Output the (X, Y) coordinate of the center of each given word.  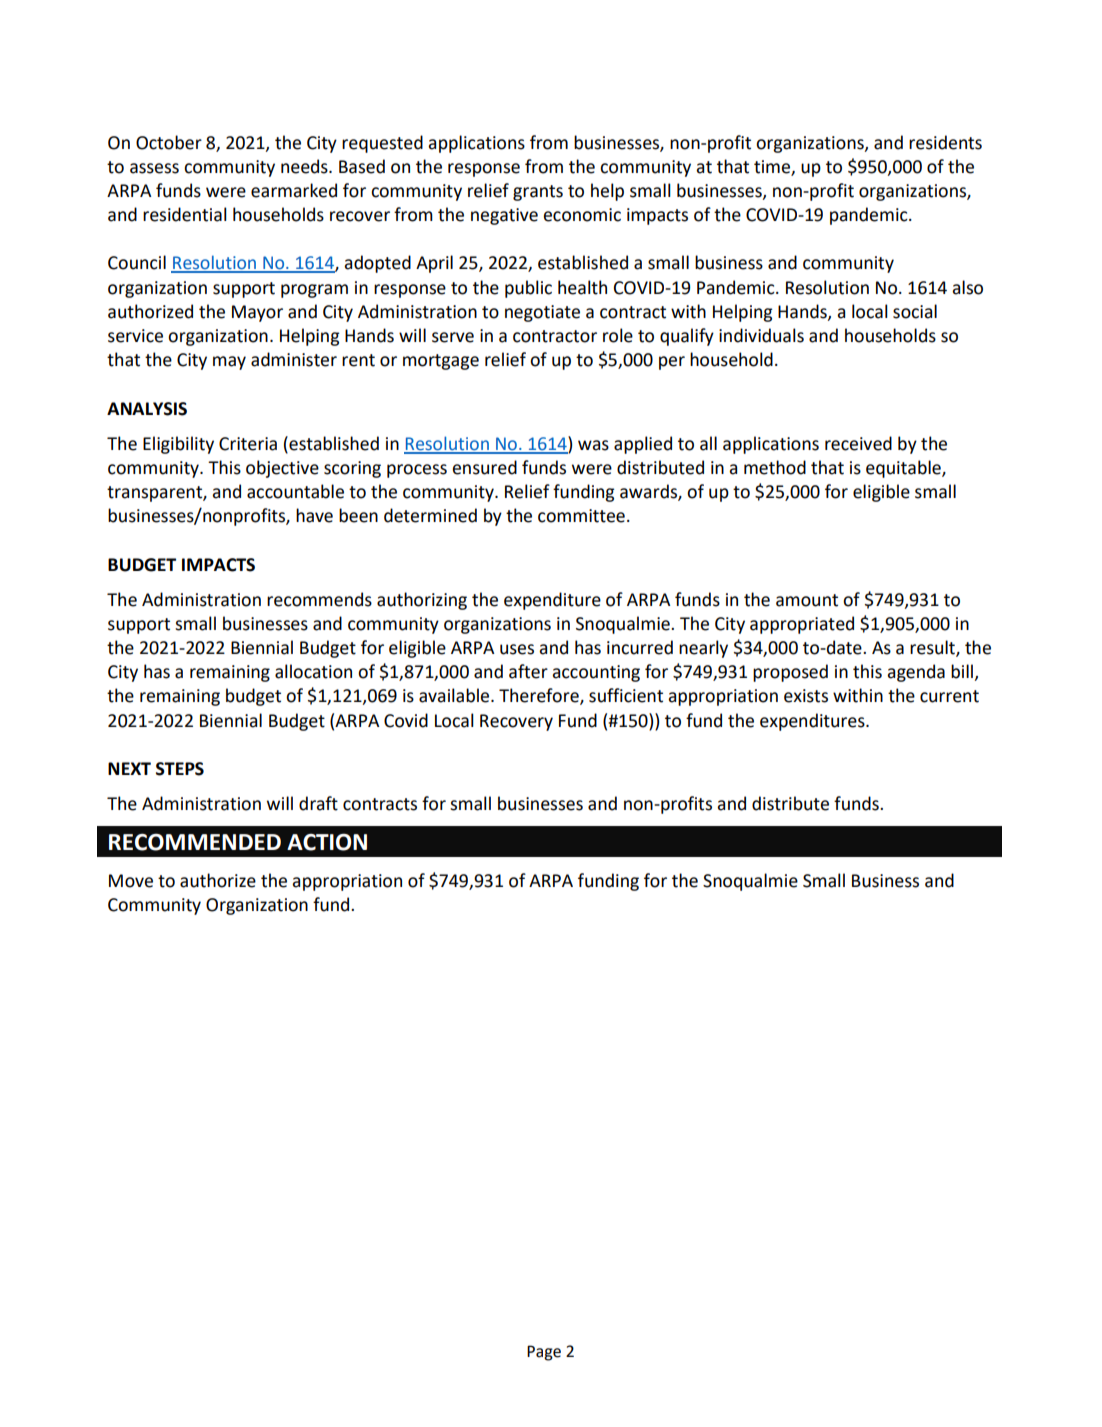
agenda (916, 673)
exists (806, 696)
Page (544, 1353)
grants (538, 193)
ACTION (327, 842)
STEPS (180, 769)
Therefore (540, 696)
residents (945, 142)
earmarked (294, 190)
